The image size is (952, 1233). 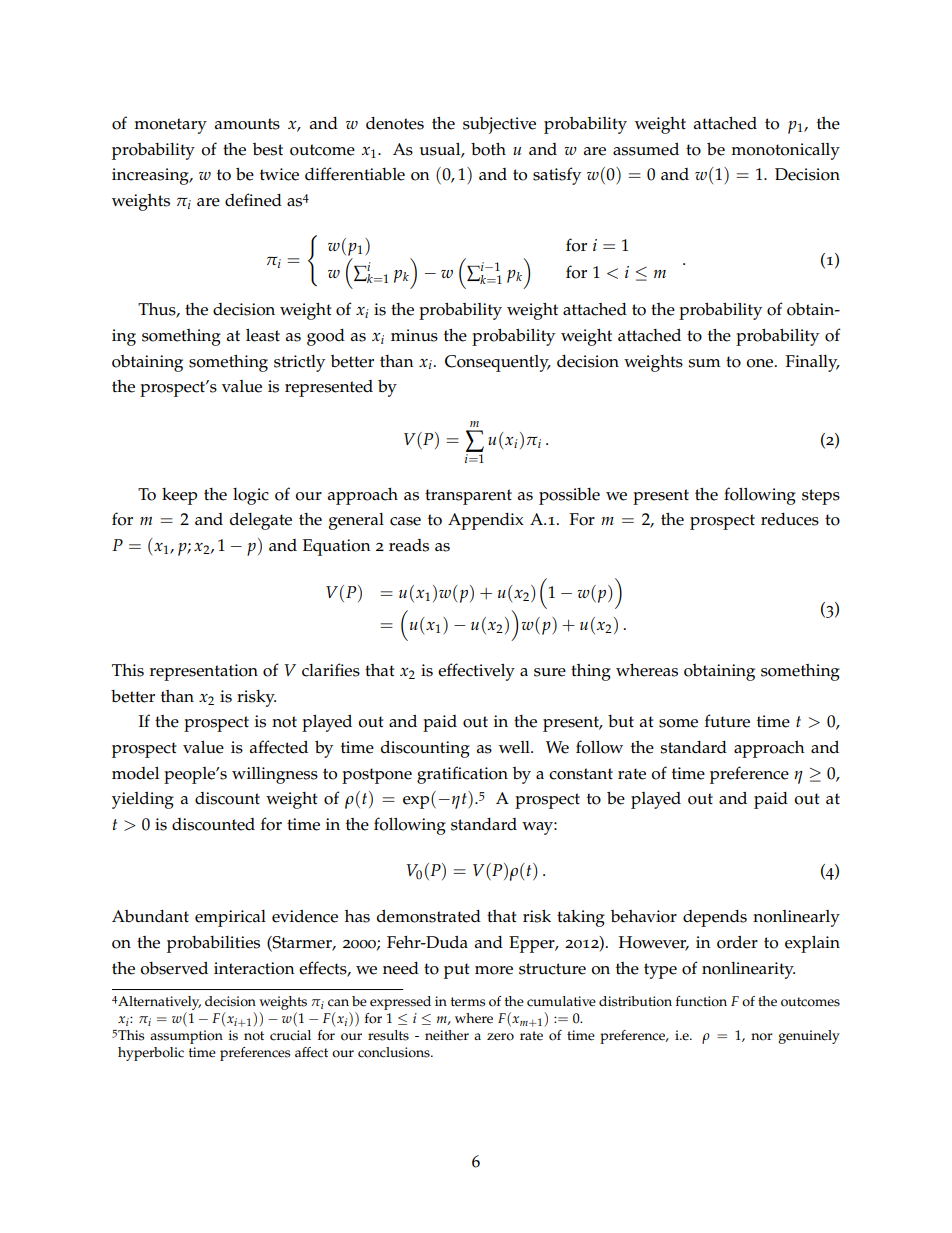 What do you see at coordinates (409, 545) in the image?
I see `reads` at bounding box center [409, 545].
